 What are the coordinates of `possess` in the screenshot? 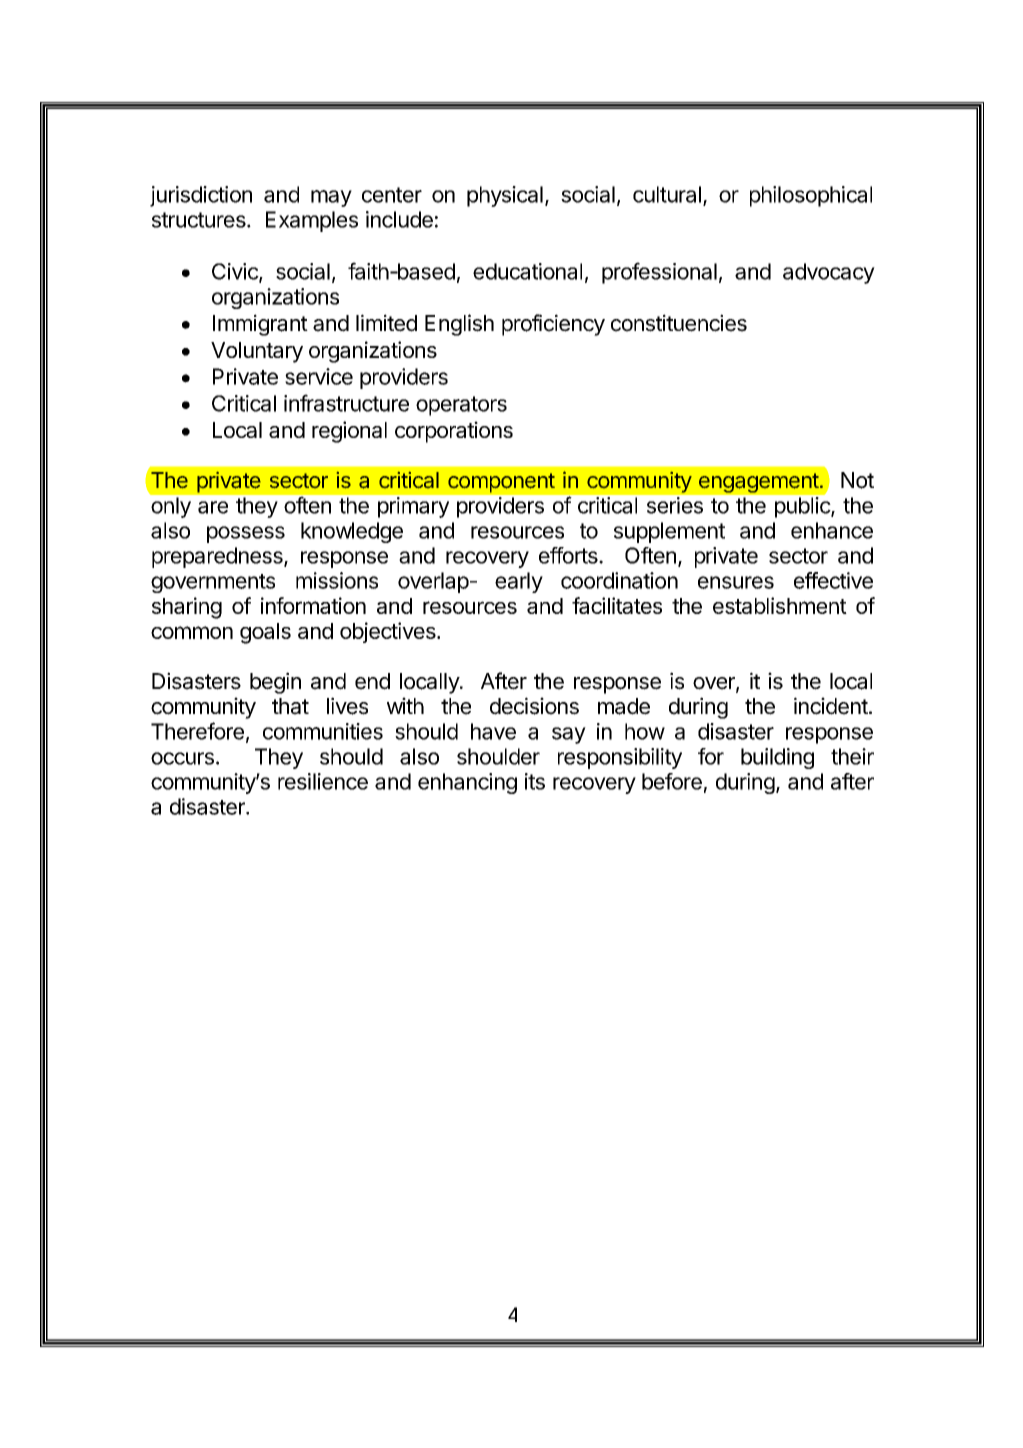 It's located at (246, 534).
